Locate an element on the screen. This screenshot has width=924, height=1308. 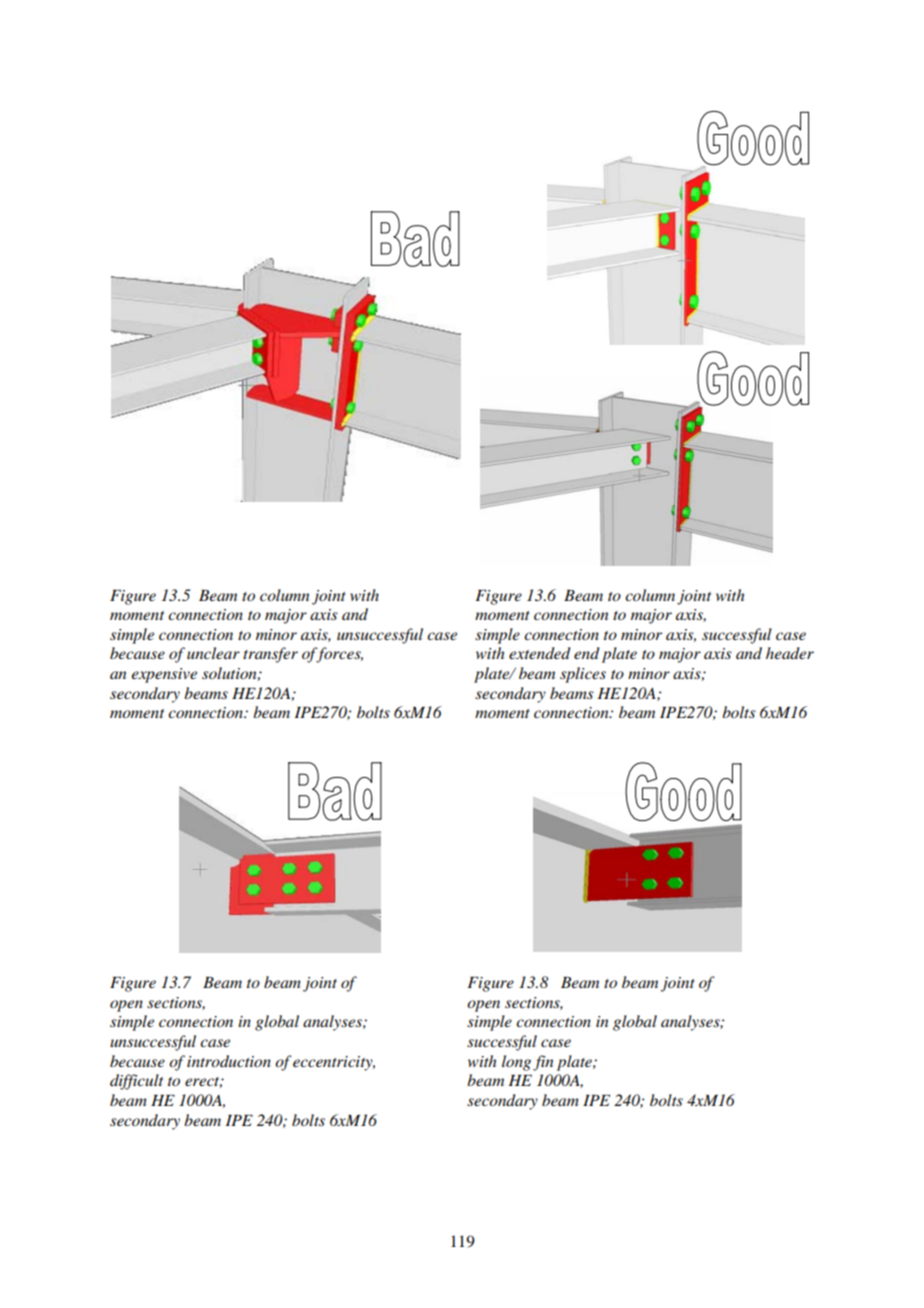
extended is located at coordinates (540, 653).
